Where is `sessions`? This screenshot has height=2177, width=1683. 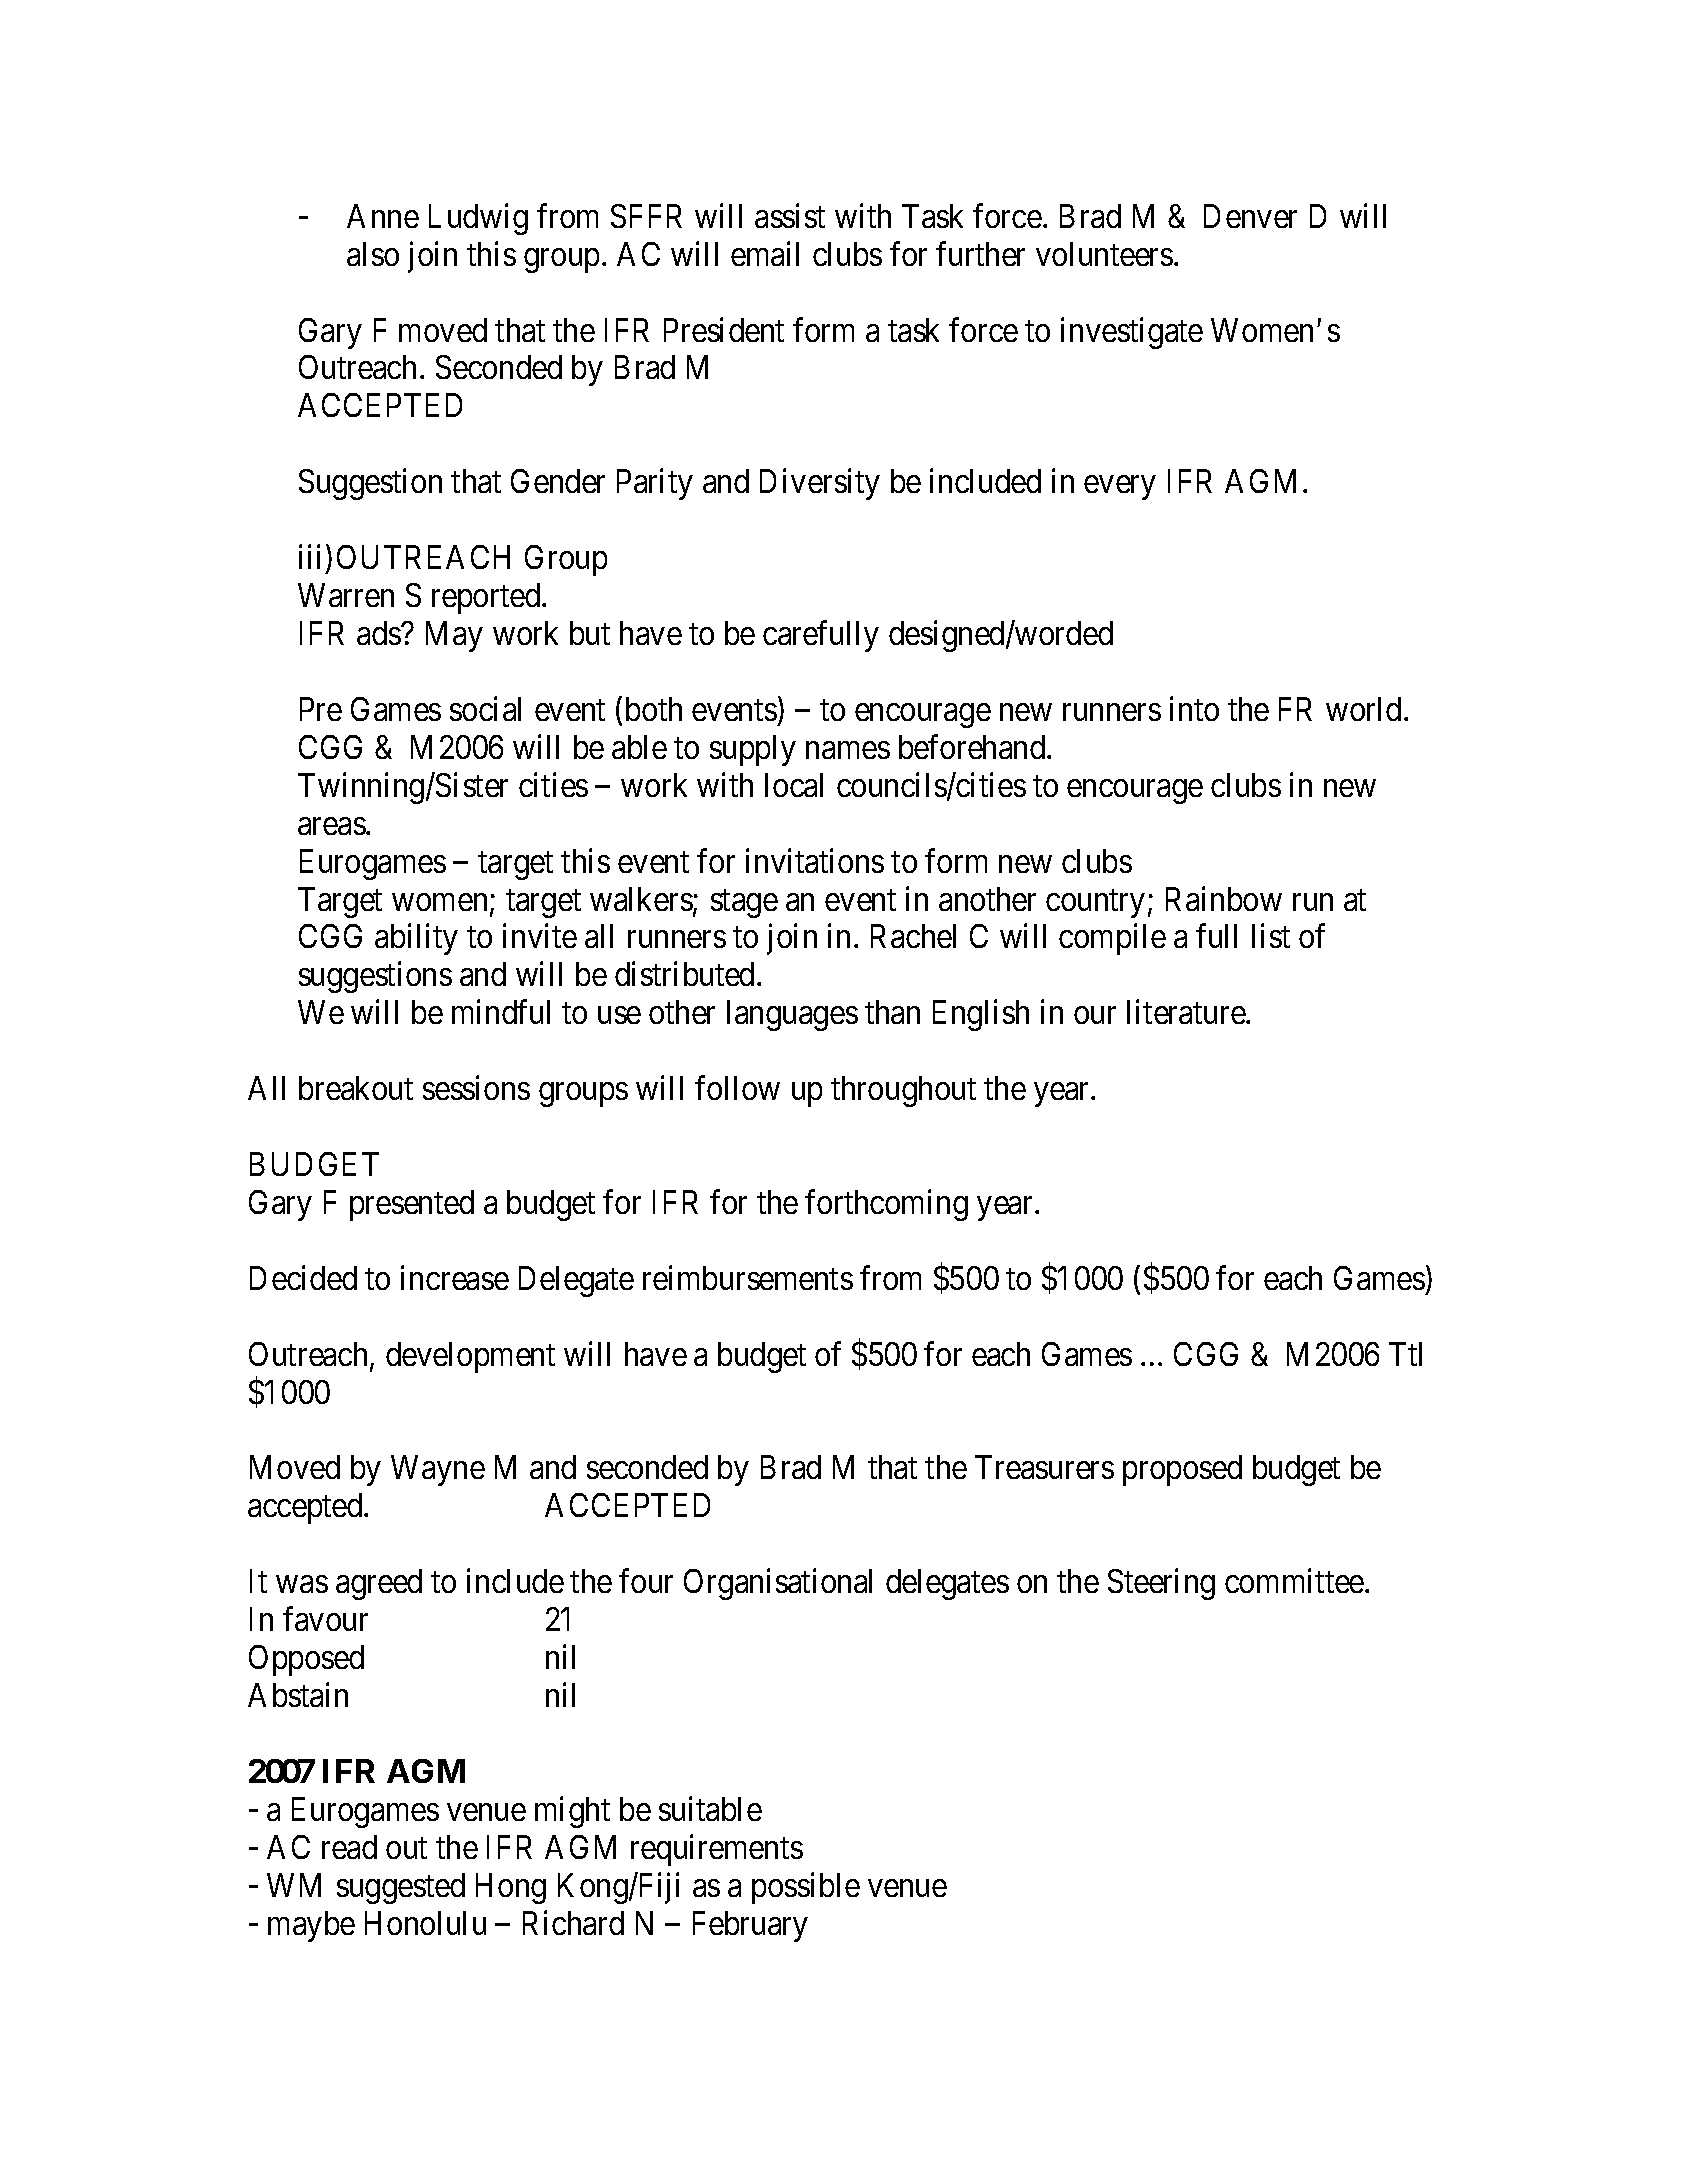 sessions is located at coordinates (476, 1088).
